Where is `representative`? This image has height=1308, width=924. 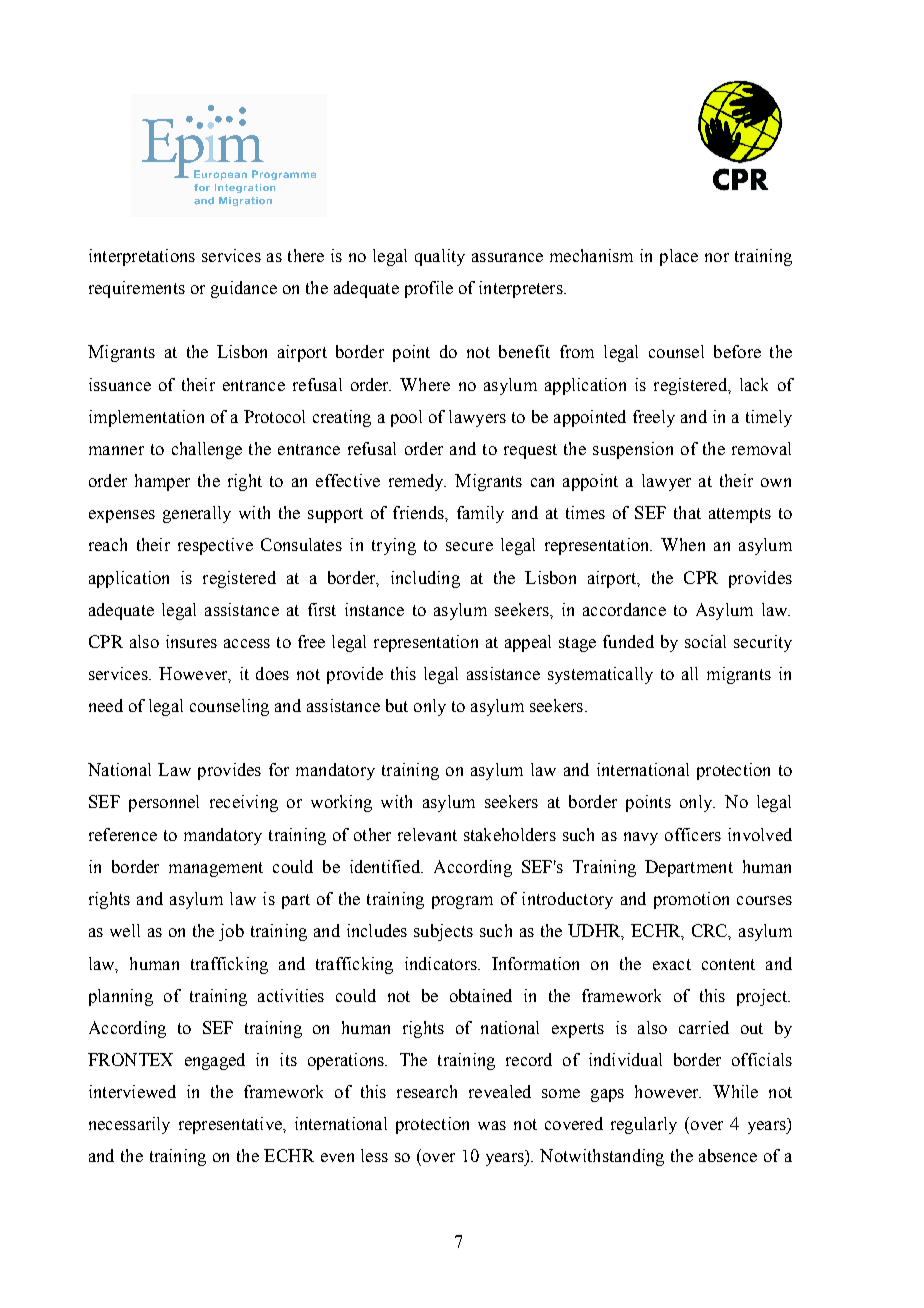
representative is located at coordinates (231, 1125).
